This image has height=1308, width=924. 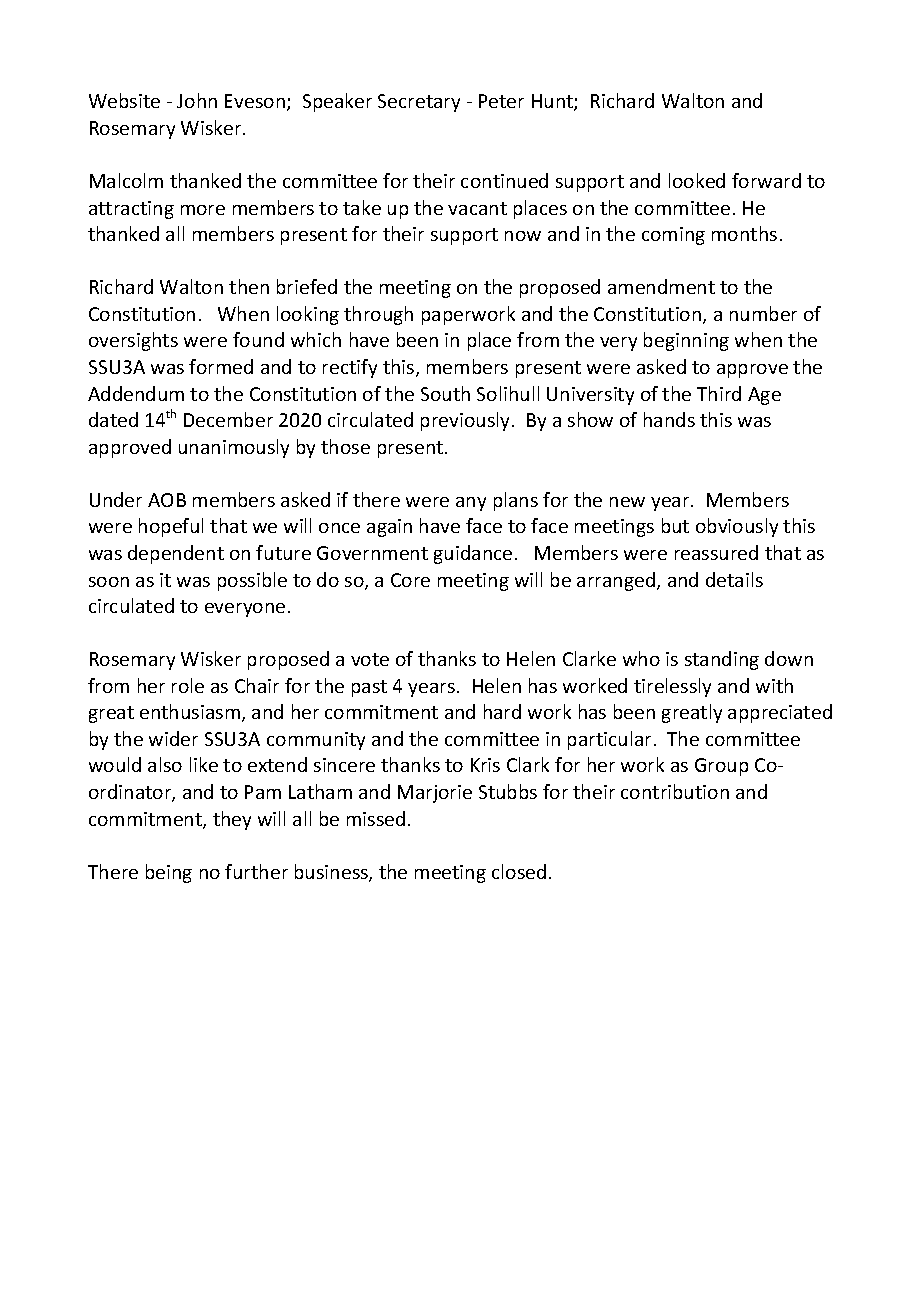 I want to click on any, so click(x=471, y=504).
